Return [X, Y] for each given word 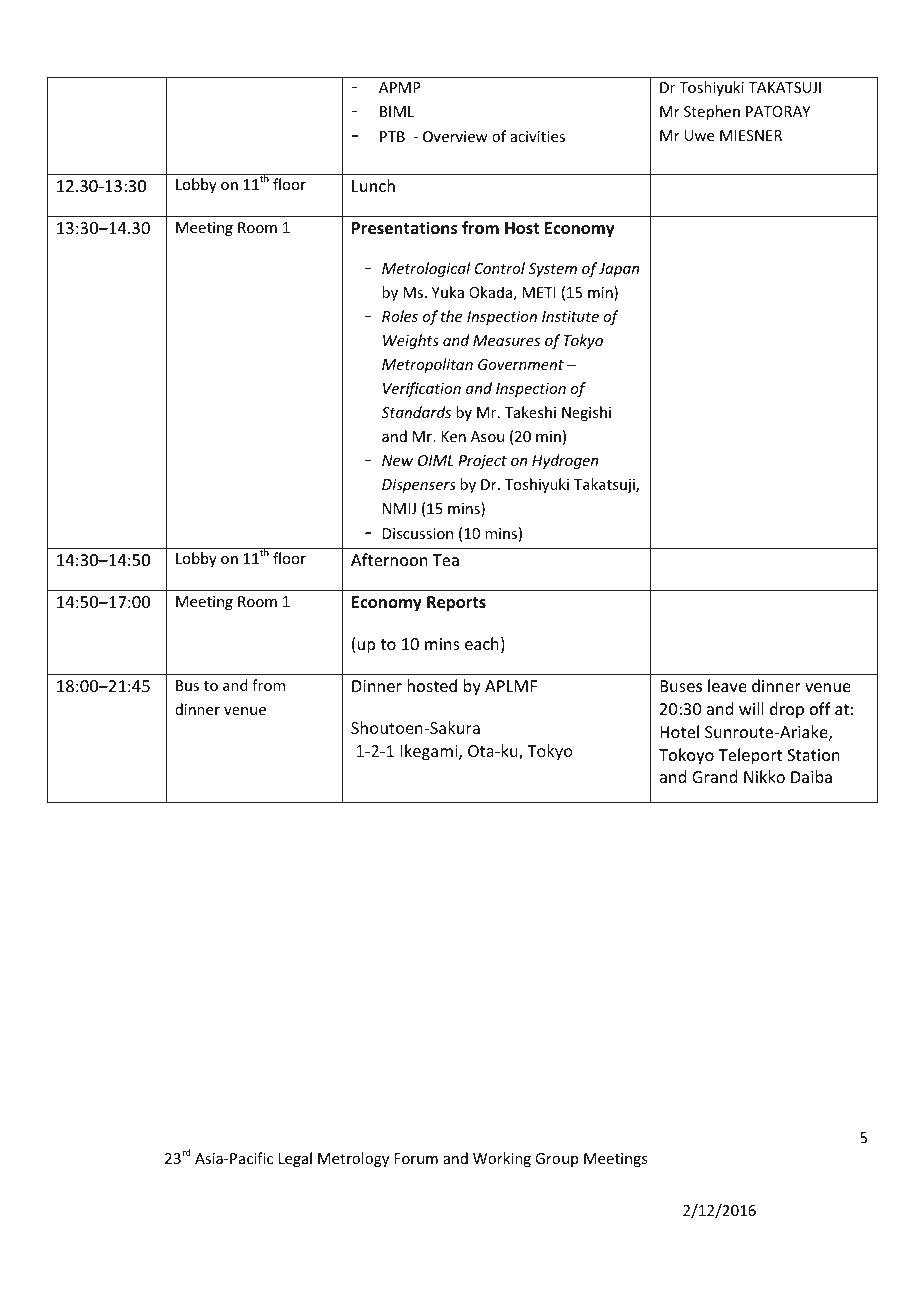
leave [727, 685]
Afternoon [389, 559]
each [482, 643]
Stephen [712, 112]
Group [556, 1160]
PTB [392, 136]
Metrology [353, 1159]
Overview [455, 136]
